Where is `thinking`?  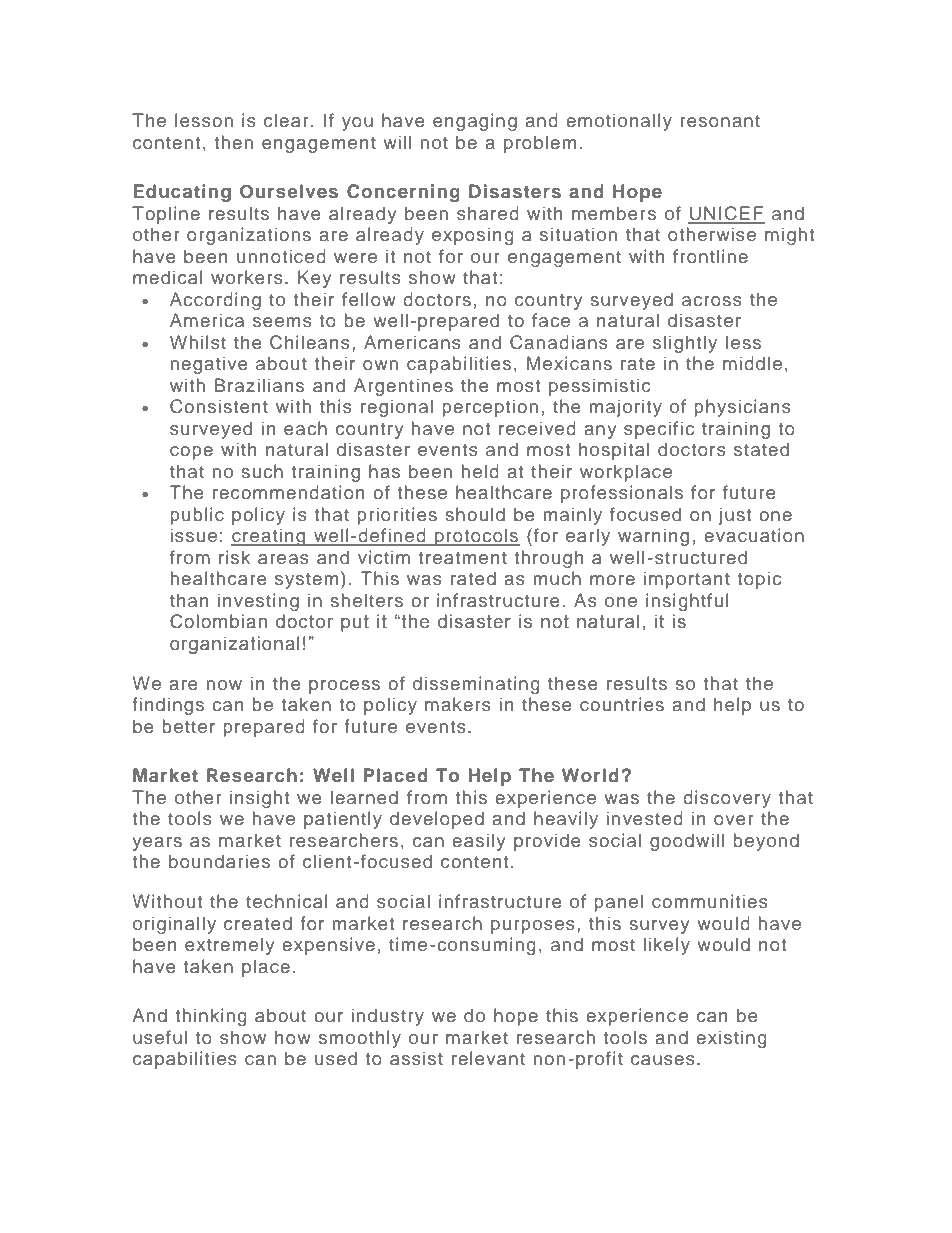
thinking is located at coordinates (211, 1017).
